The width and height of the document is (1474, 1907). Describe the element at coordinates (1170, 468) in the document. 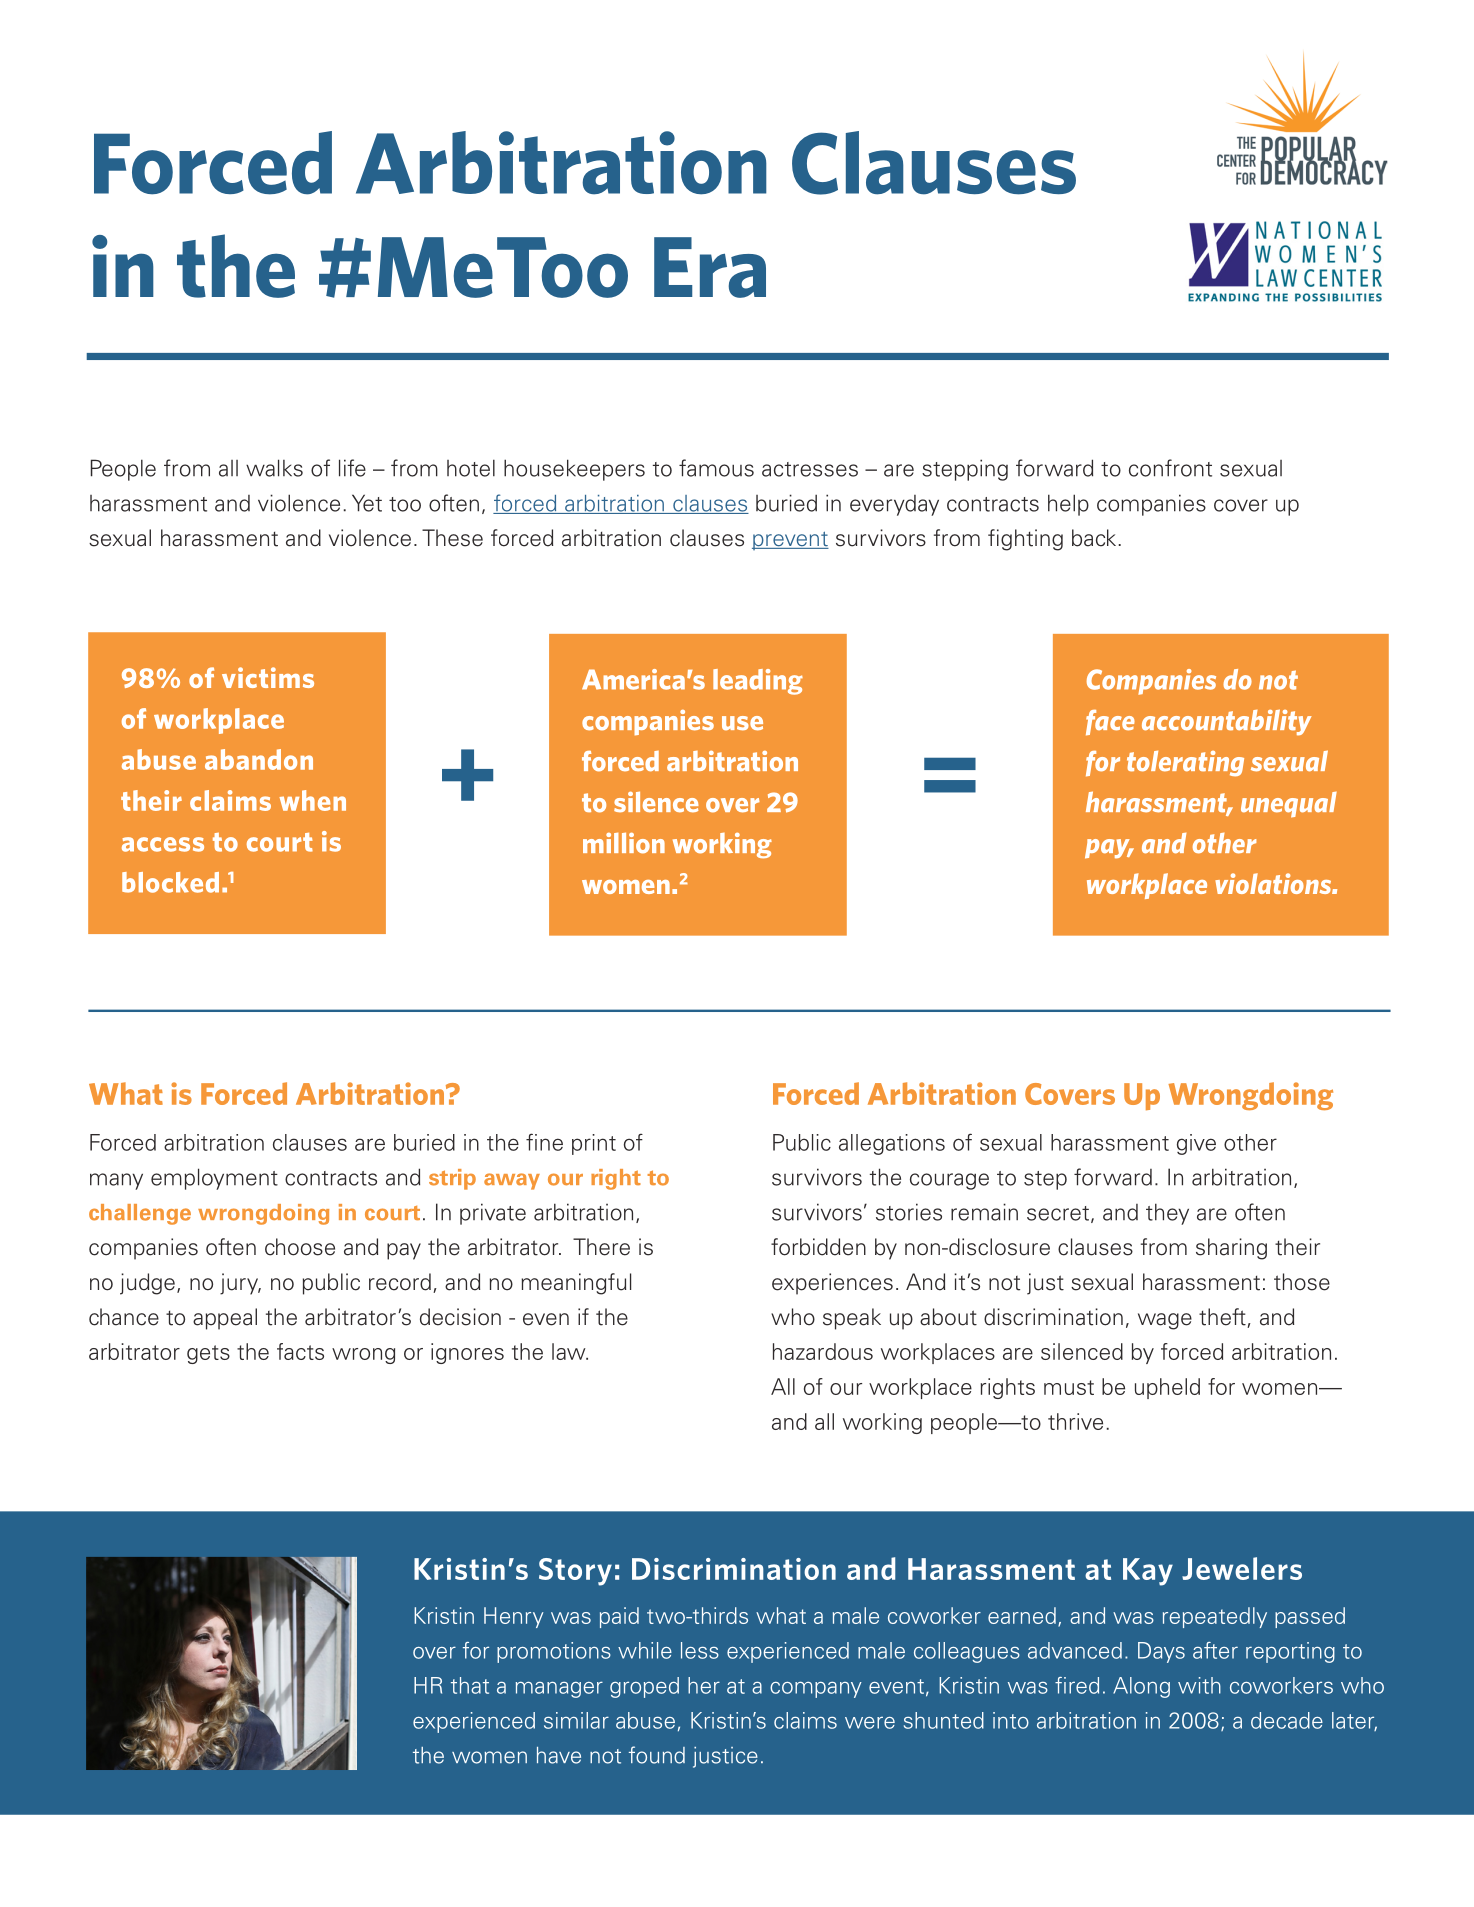

I see `confront` at that location.
